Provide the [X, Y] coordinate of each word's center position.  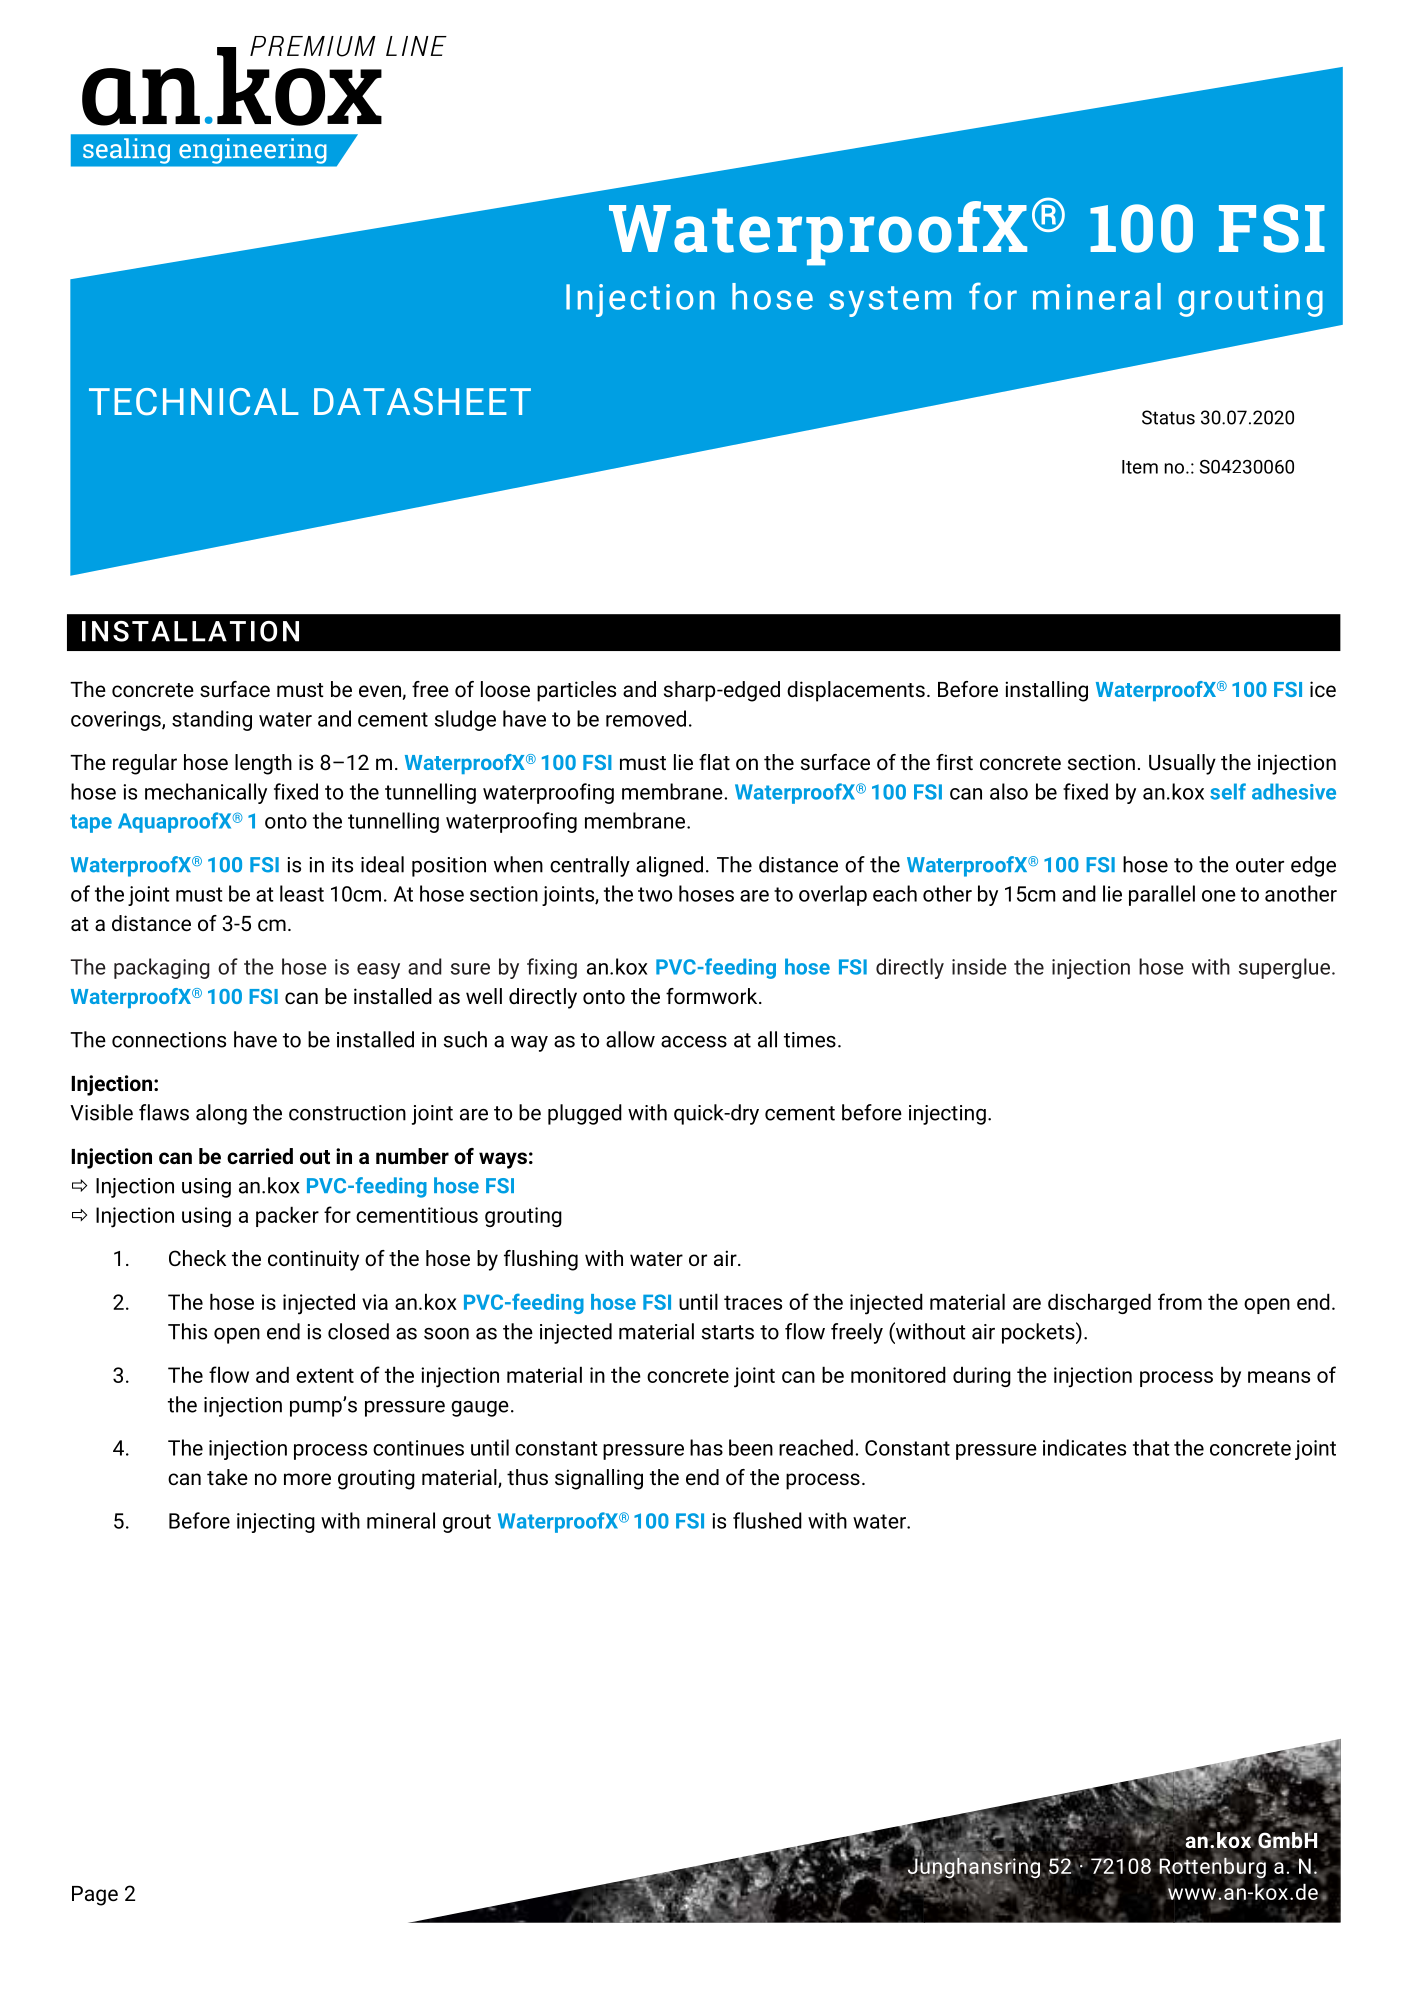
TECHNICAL [193, 401]
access [694, 1042]
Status [1168, 417]
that [1151, 1447]
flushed [767, 1520]
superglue [1284, 968]
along [221, 1114]
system [890, 301]
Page [95, 1896]
